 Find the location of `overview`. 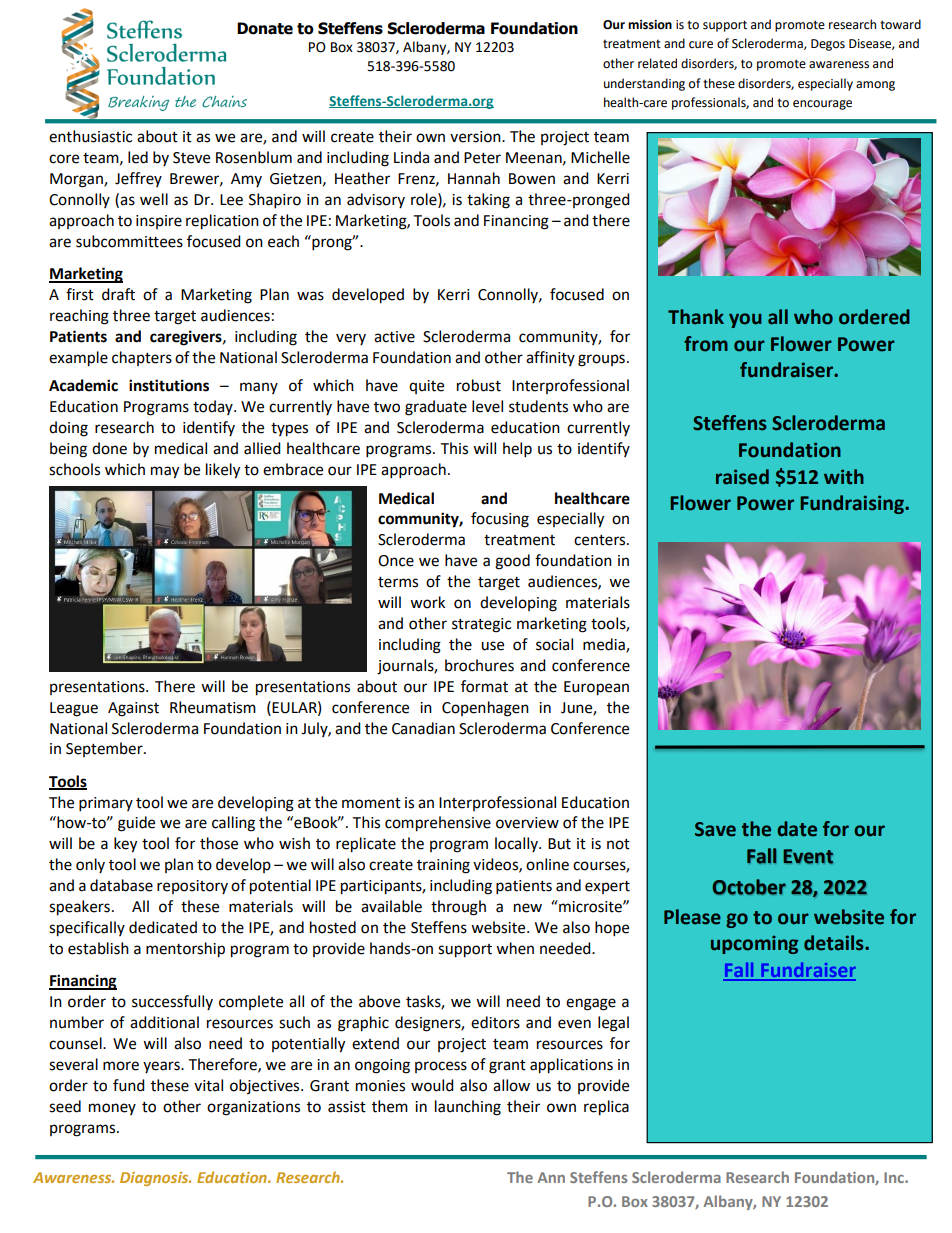

overview is located at coordinates (527, 823).
